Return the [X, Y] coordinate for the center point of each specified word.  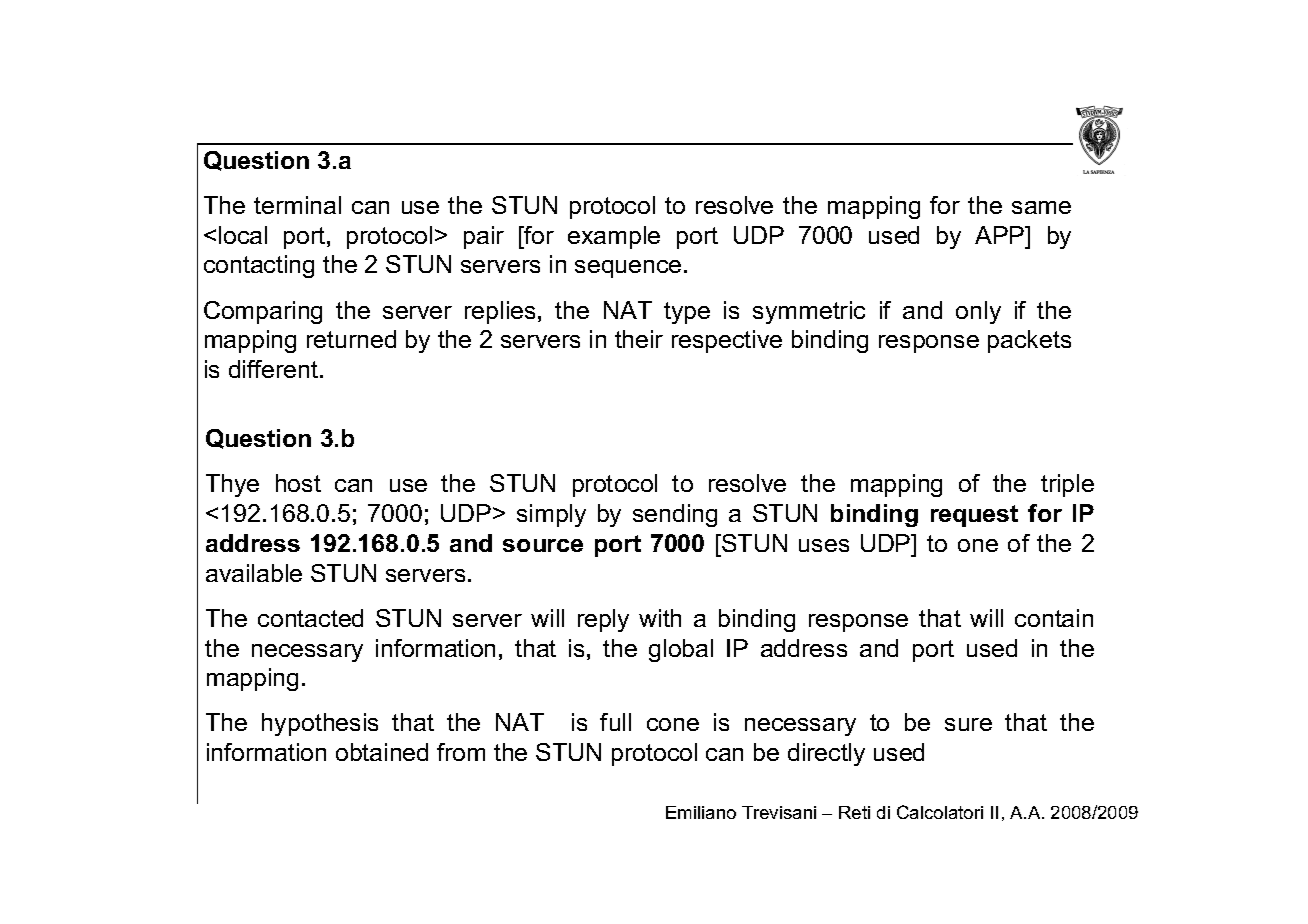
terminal [297, 205]
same [1041, 207]
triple [1067, 485]
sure [968, 724]
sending [675, 515]
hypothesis [320, 724]
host [298, 483]
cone [673, 724]
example [614, 237]
